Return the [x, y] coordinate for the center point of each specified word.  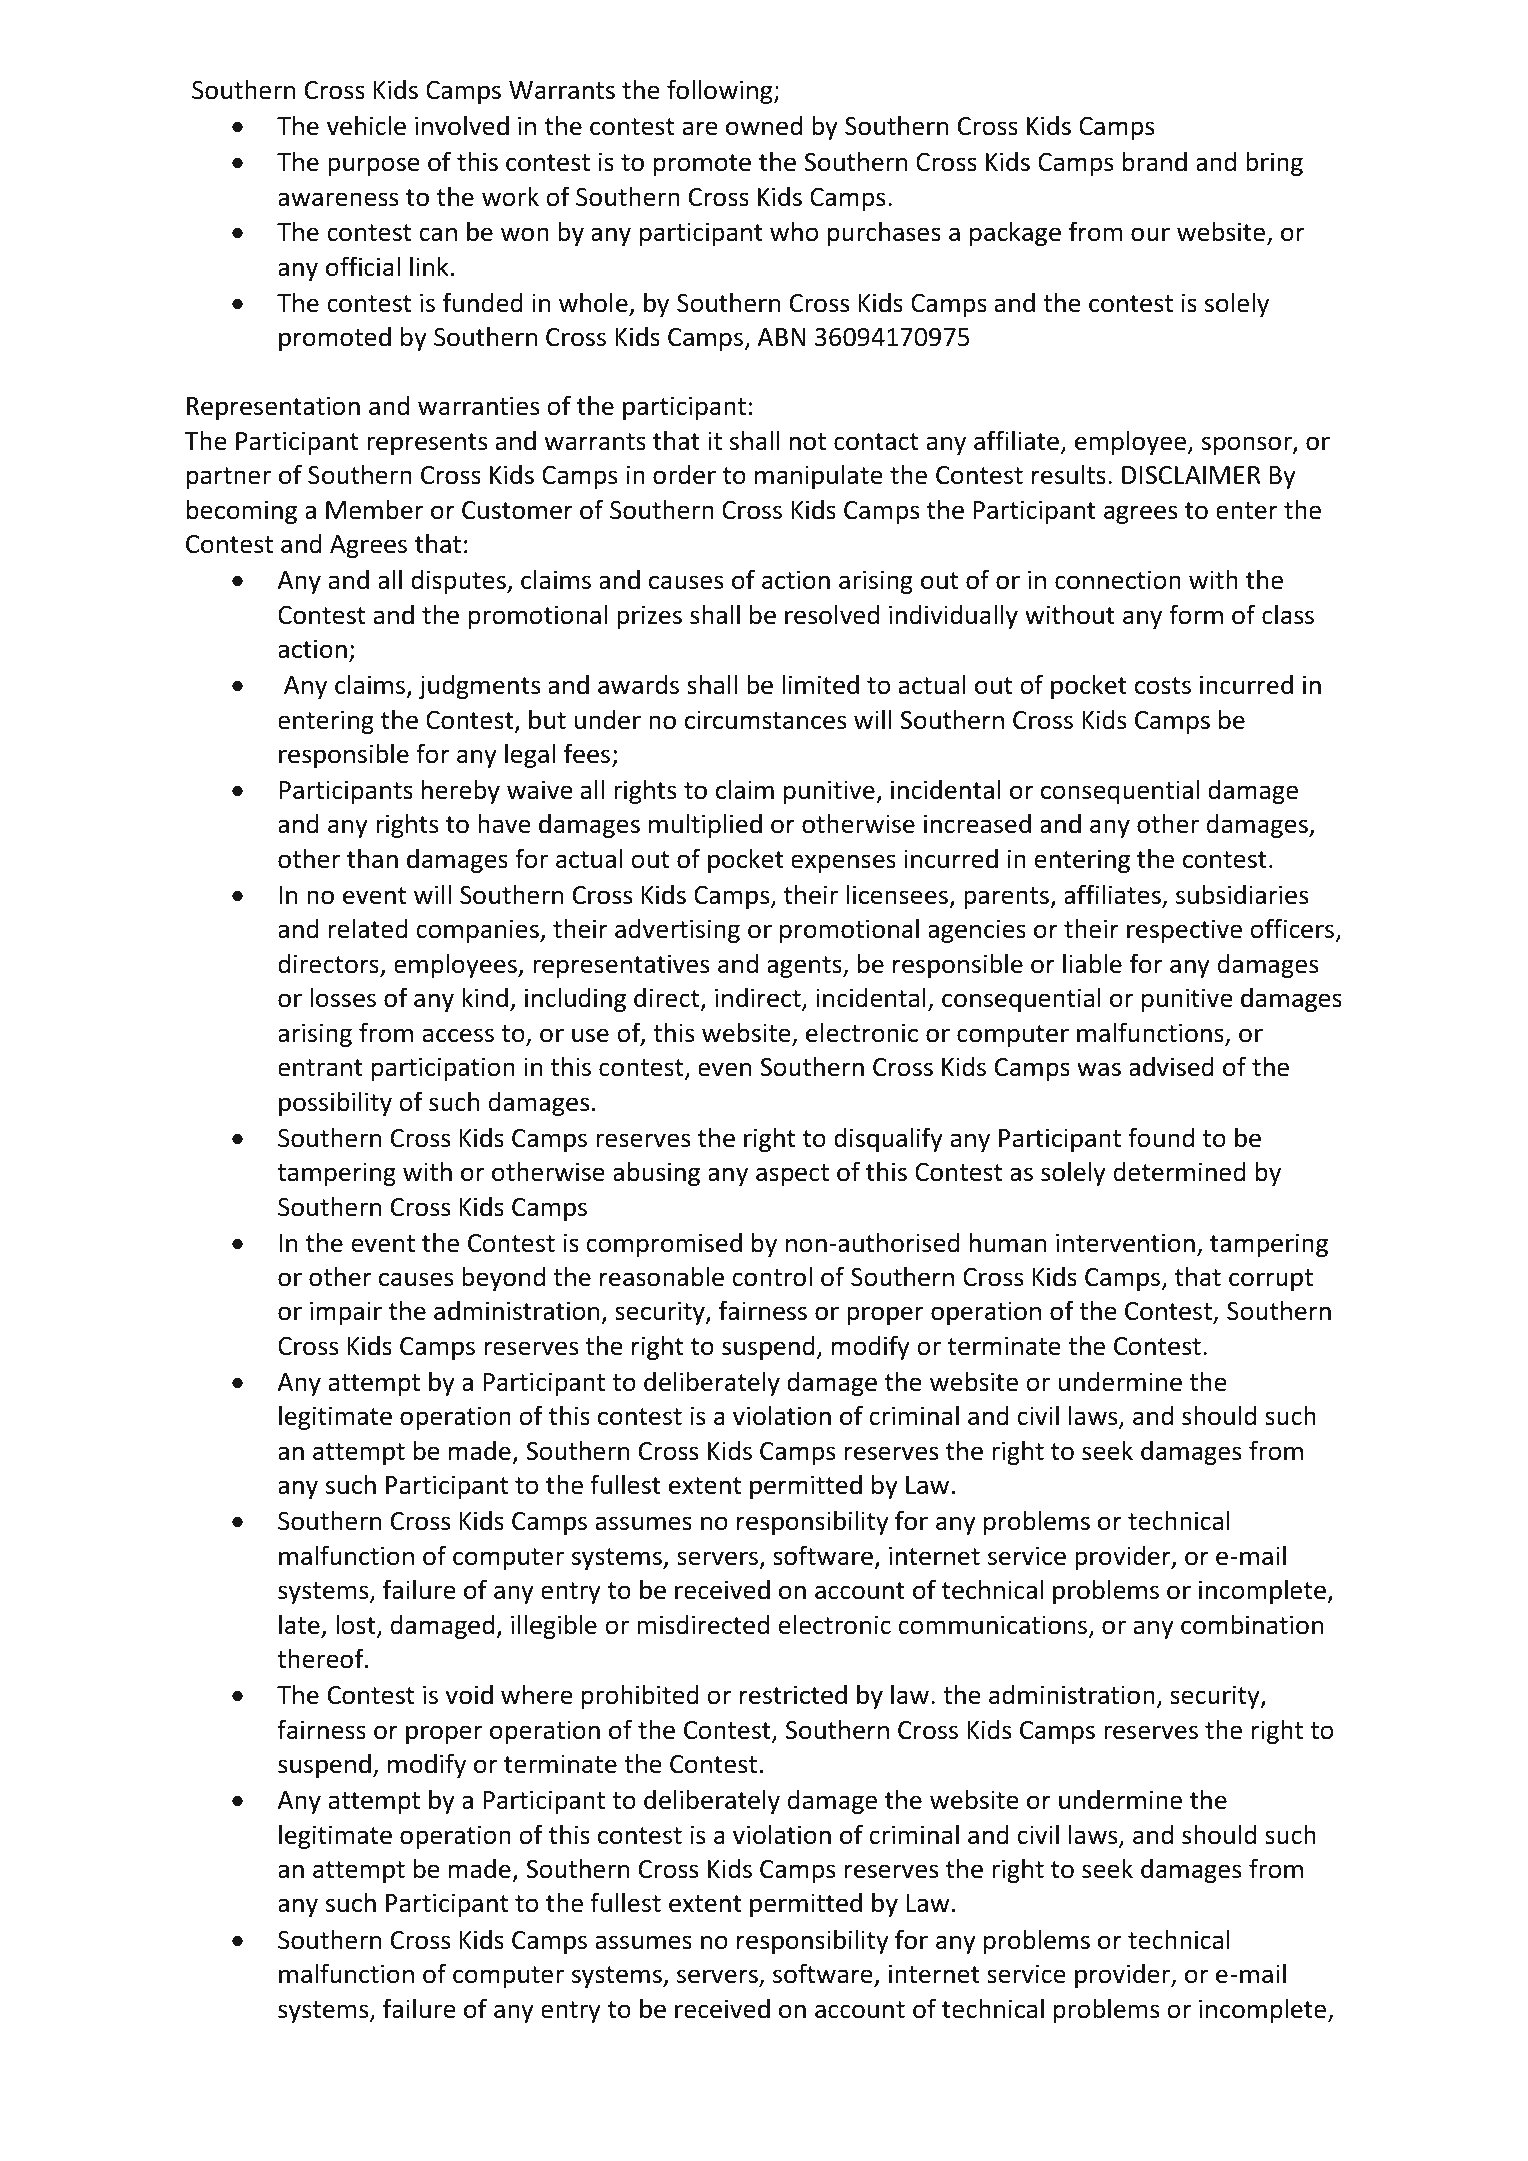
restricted [793, 1694]
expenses [843, 863]
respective [1184, 931]
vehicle [366, 125]
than [372, 858]
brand [1155, 161]
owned [764, 126]
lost [357, 1625]
